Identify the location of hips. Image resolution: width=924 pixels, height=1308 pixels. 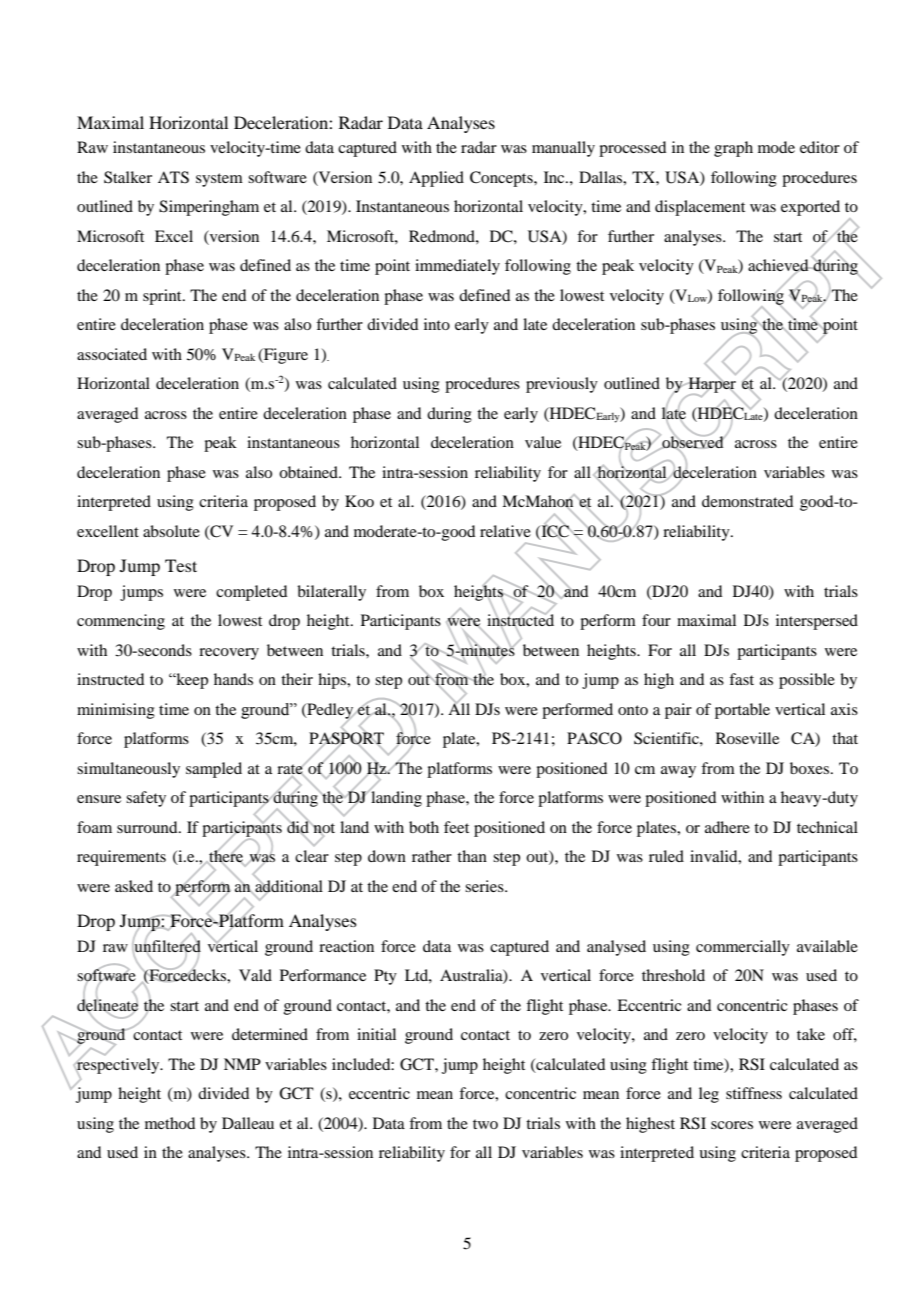
(333, 681).
